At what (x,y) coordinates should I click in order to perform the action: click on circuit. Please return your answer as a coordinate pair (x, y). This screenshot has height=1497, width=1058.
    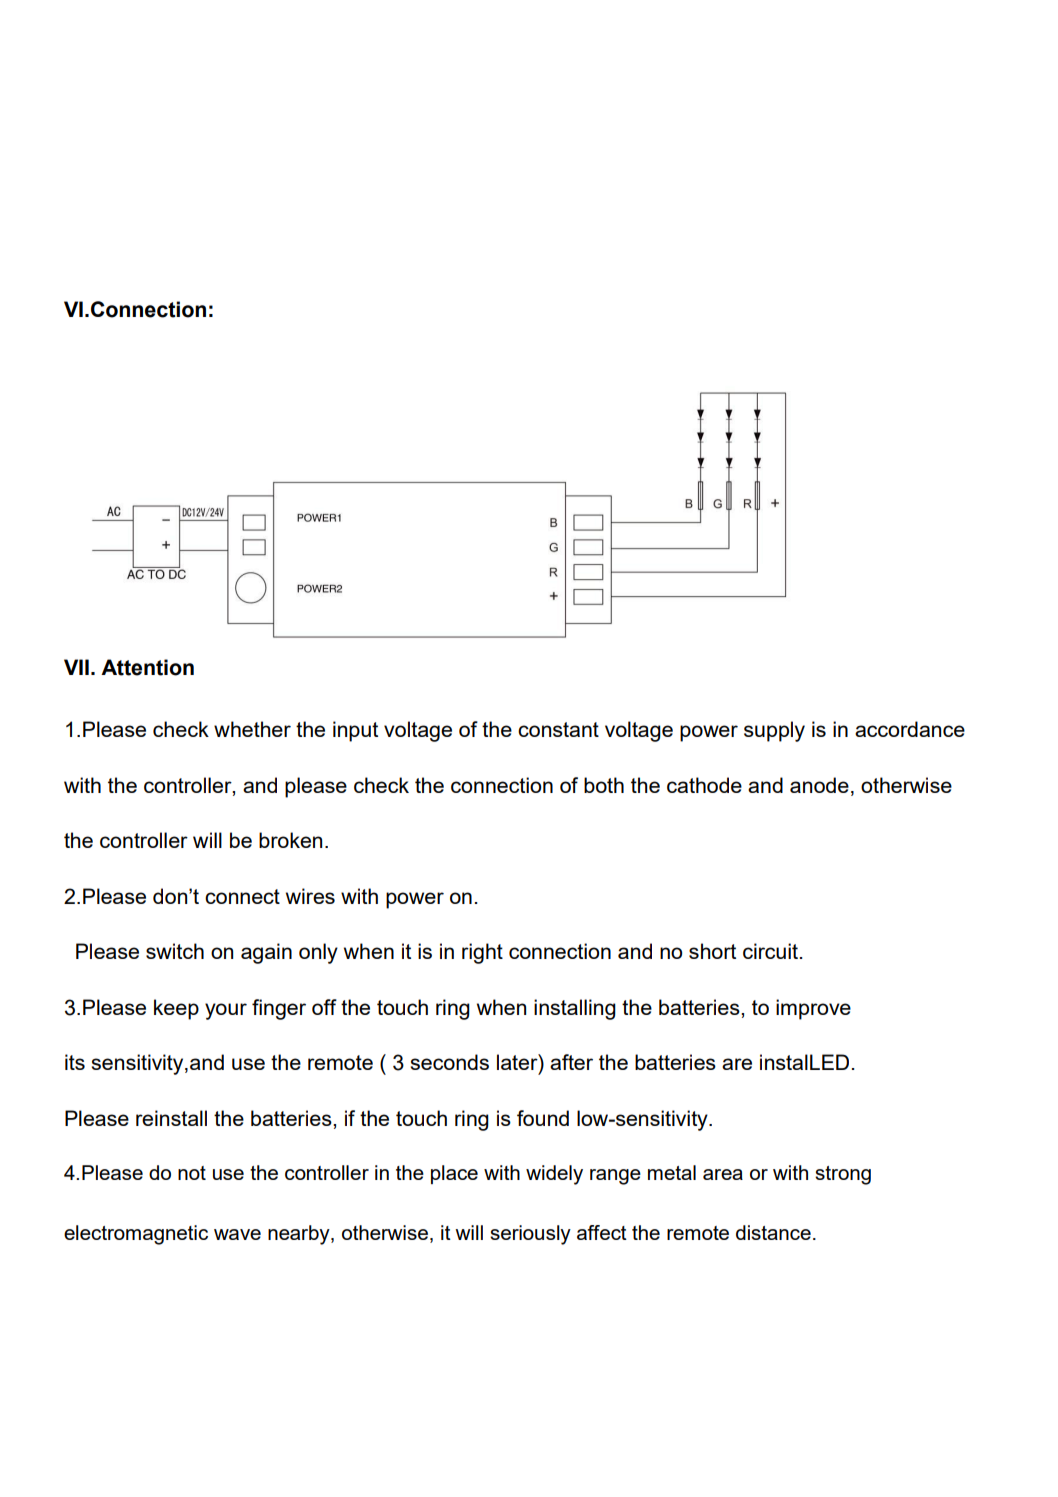
    Looking at the image, I should click on (772, 951).
